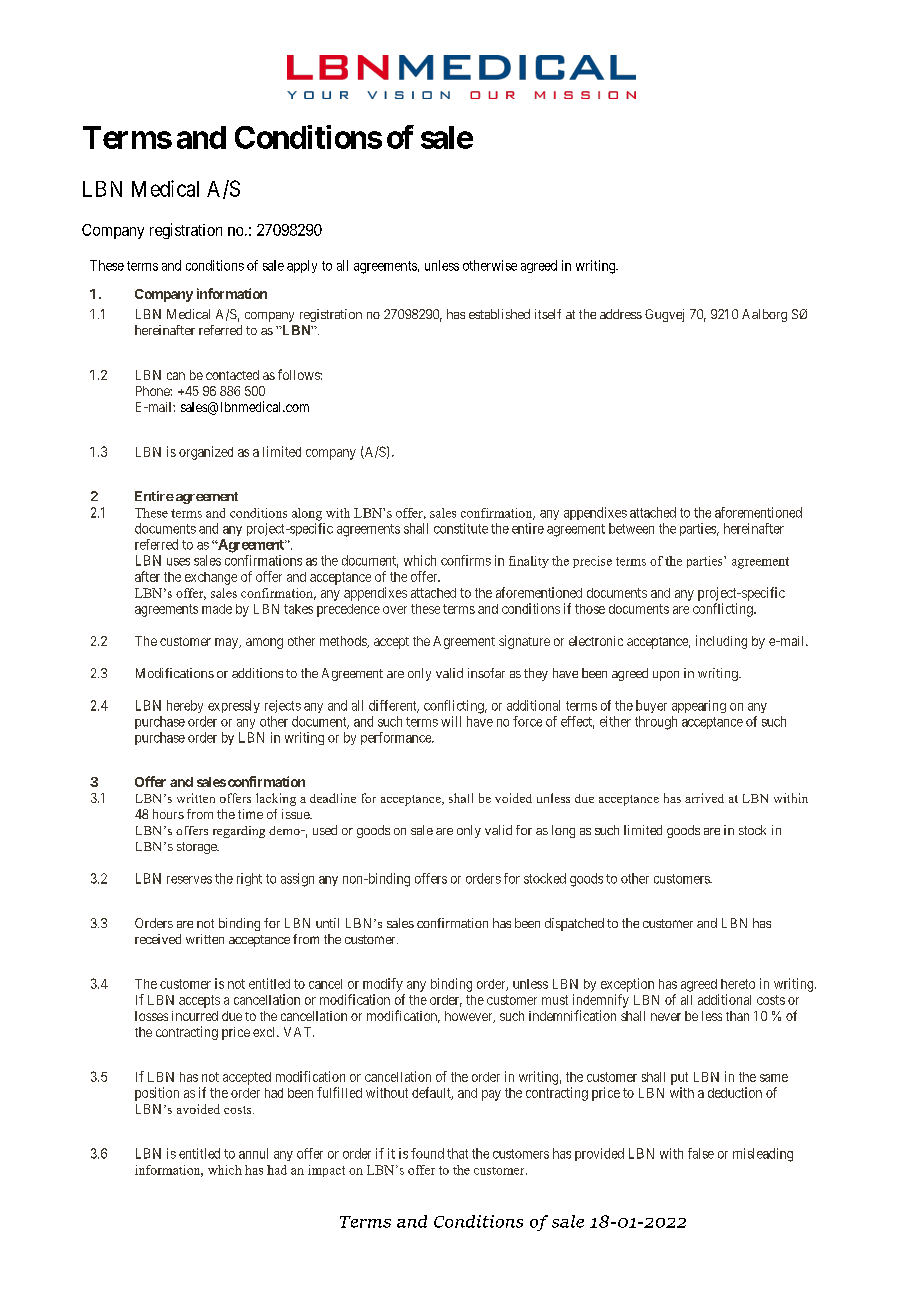 This page has height=1308, width=924. I want to click on expressly, so click(234, 706).
